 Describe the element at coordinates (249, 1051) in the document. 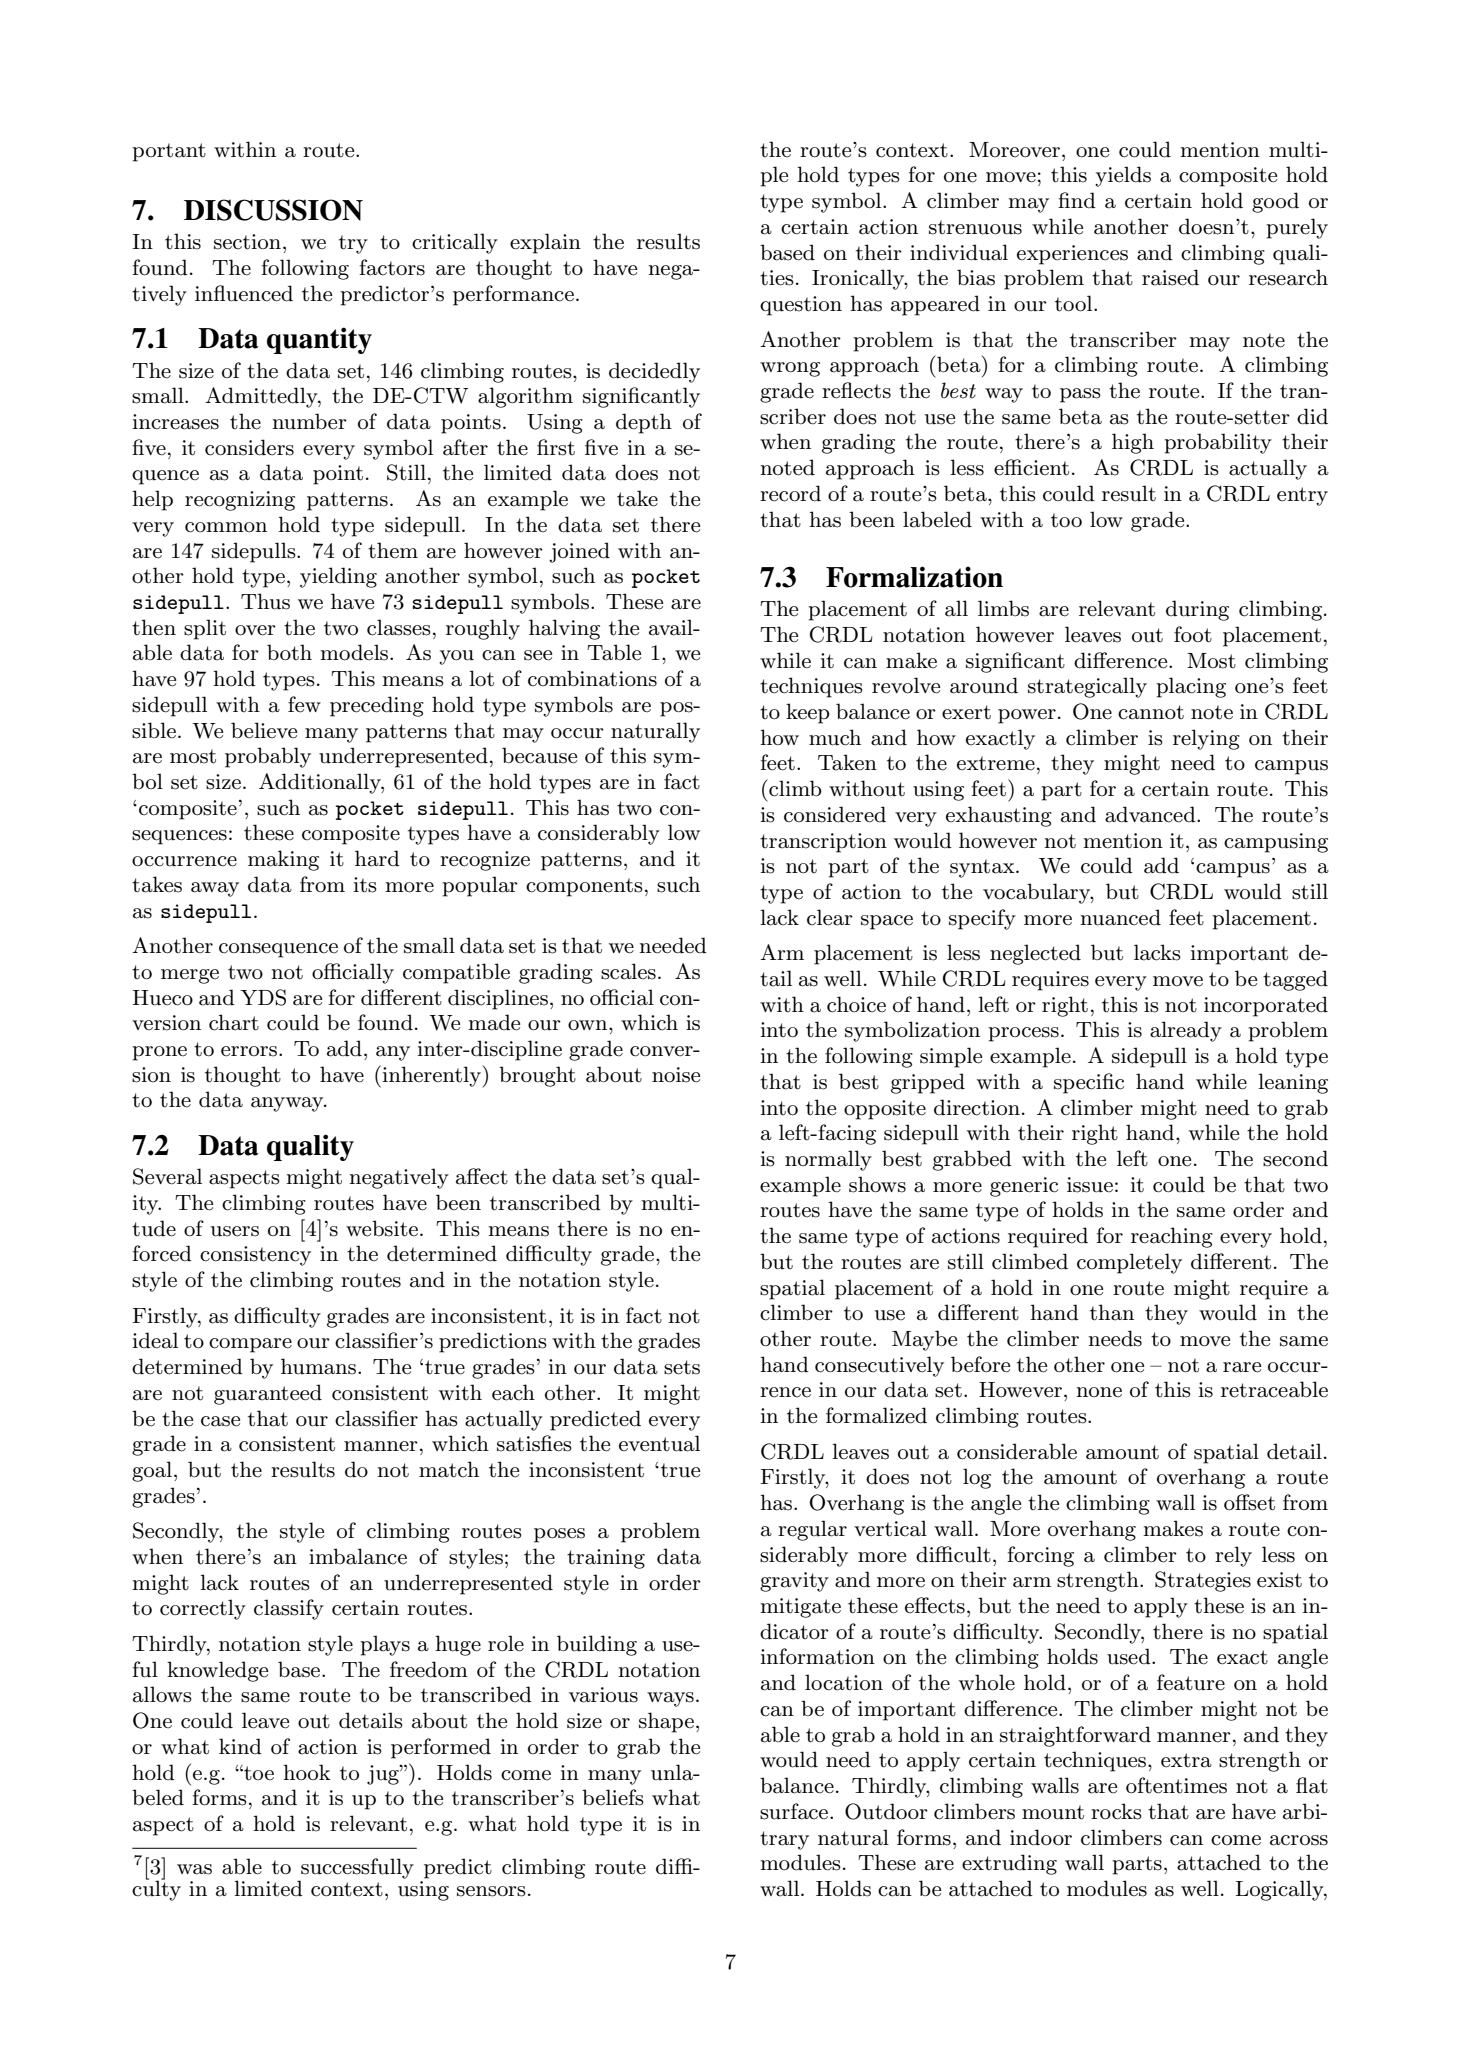

I see `errors` at that location.
